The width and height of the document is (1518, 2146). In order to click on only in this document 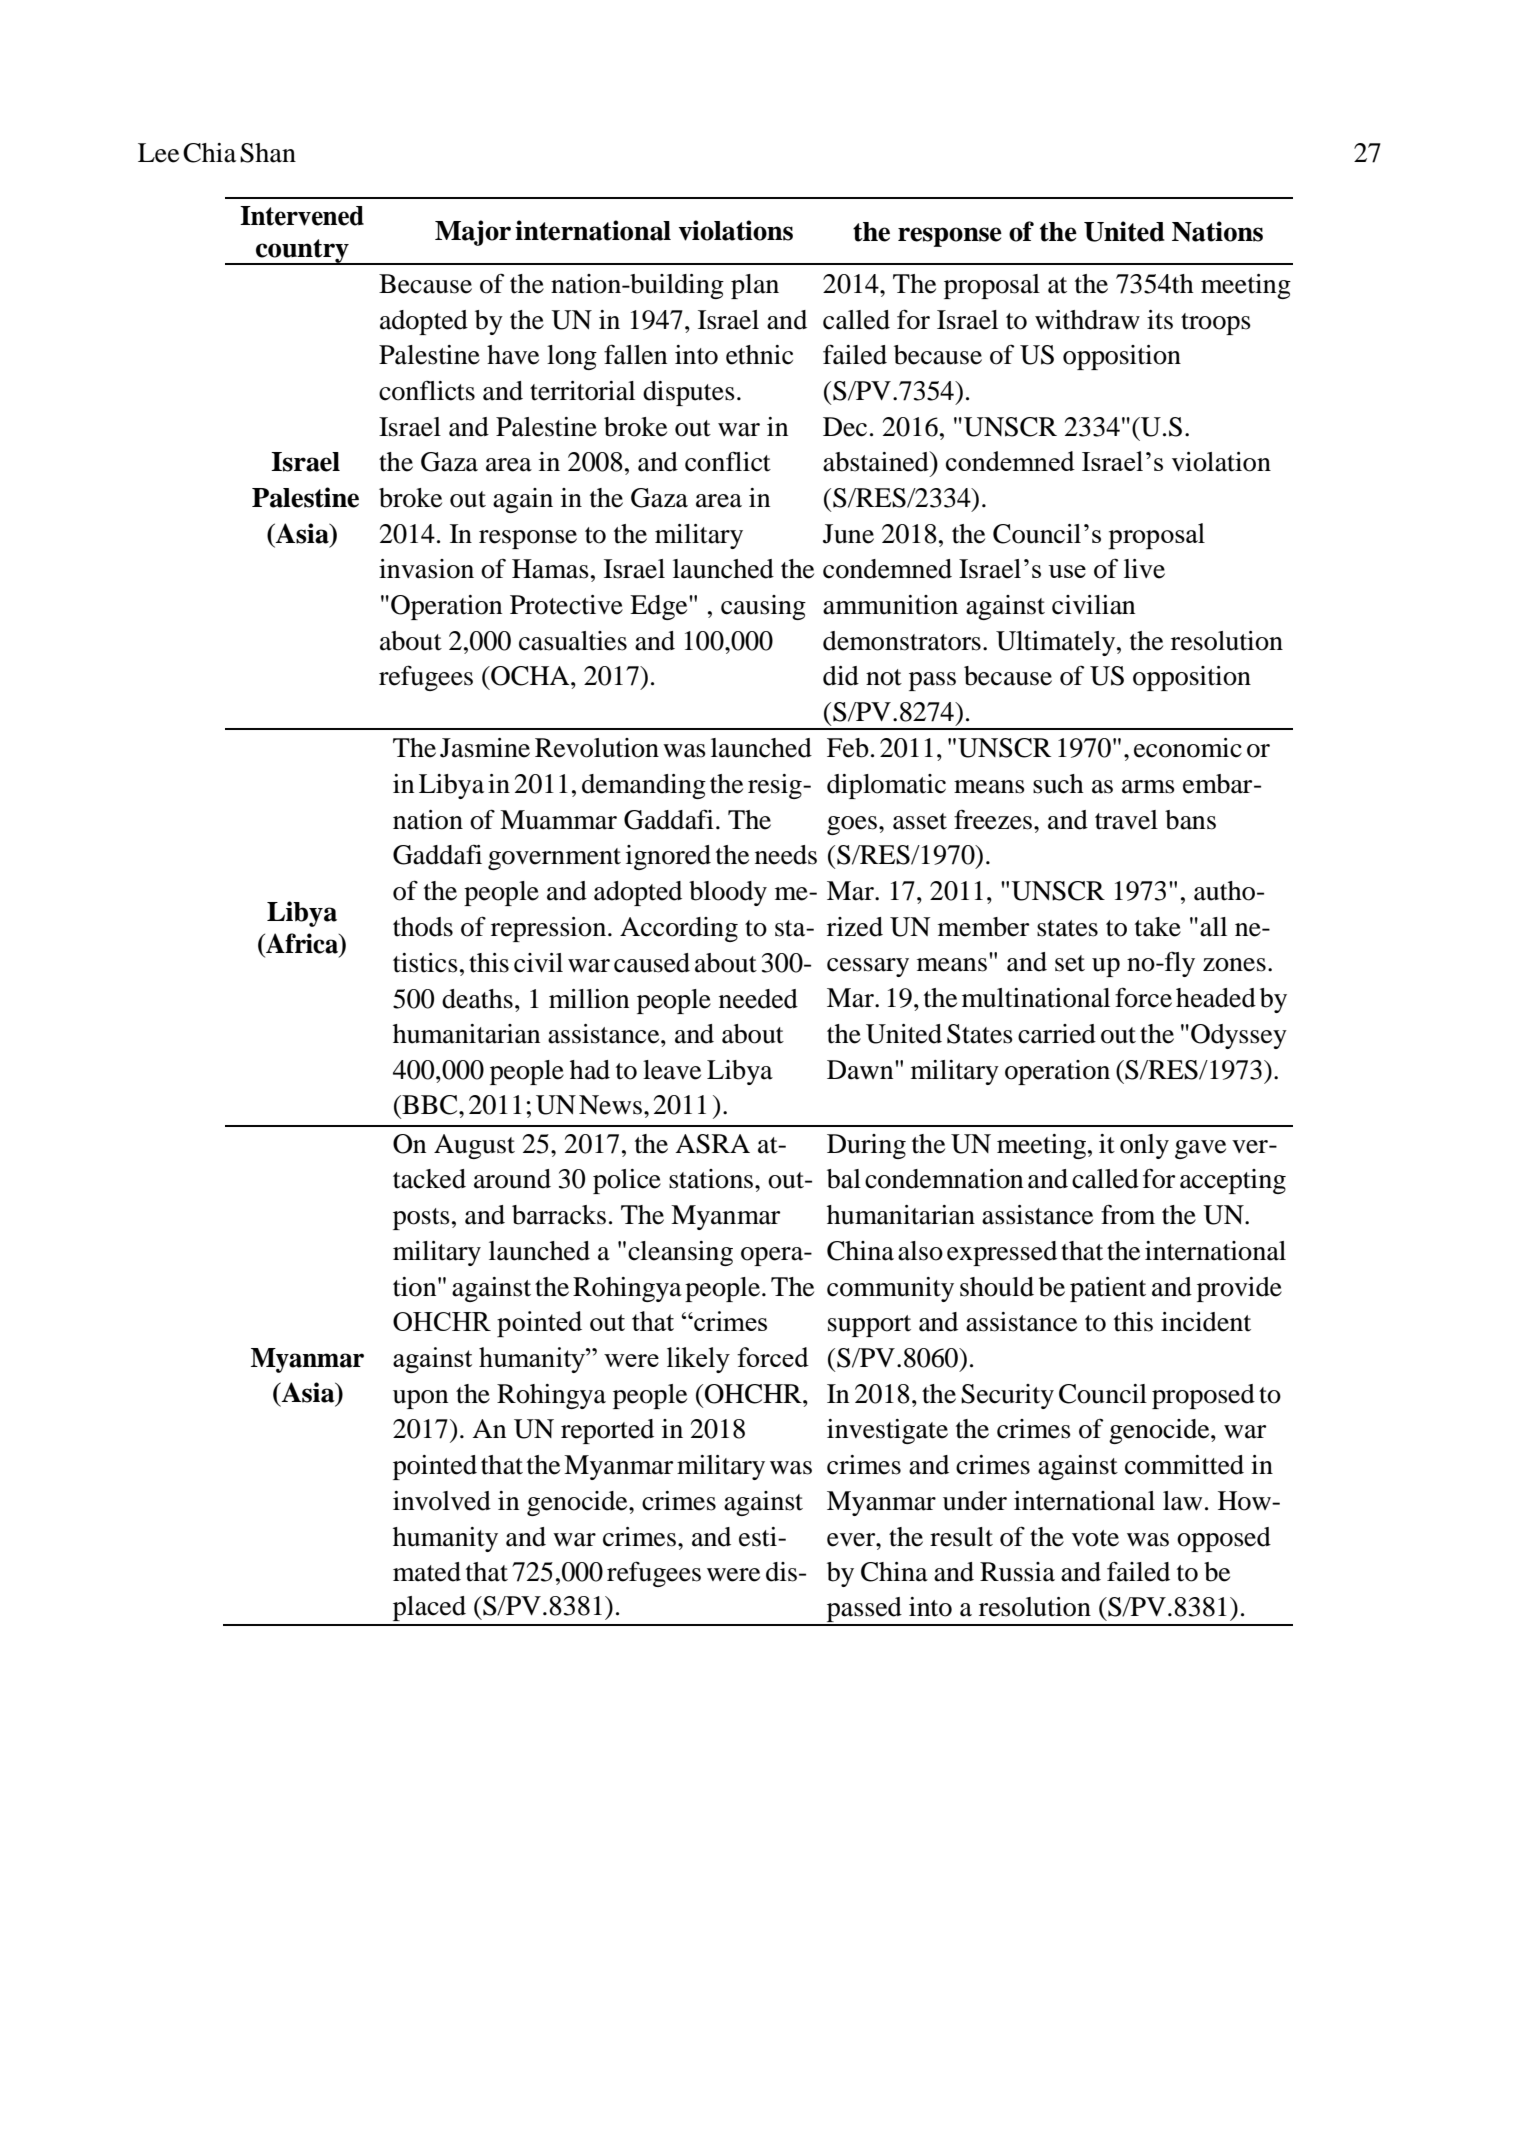, I will do `click(1144, 1146)`.
